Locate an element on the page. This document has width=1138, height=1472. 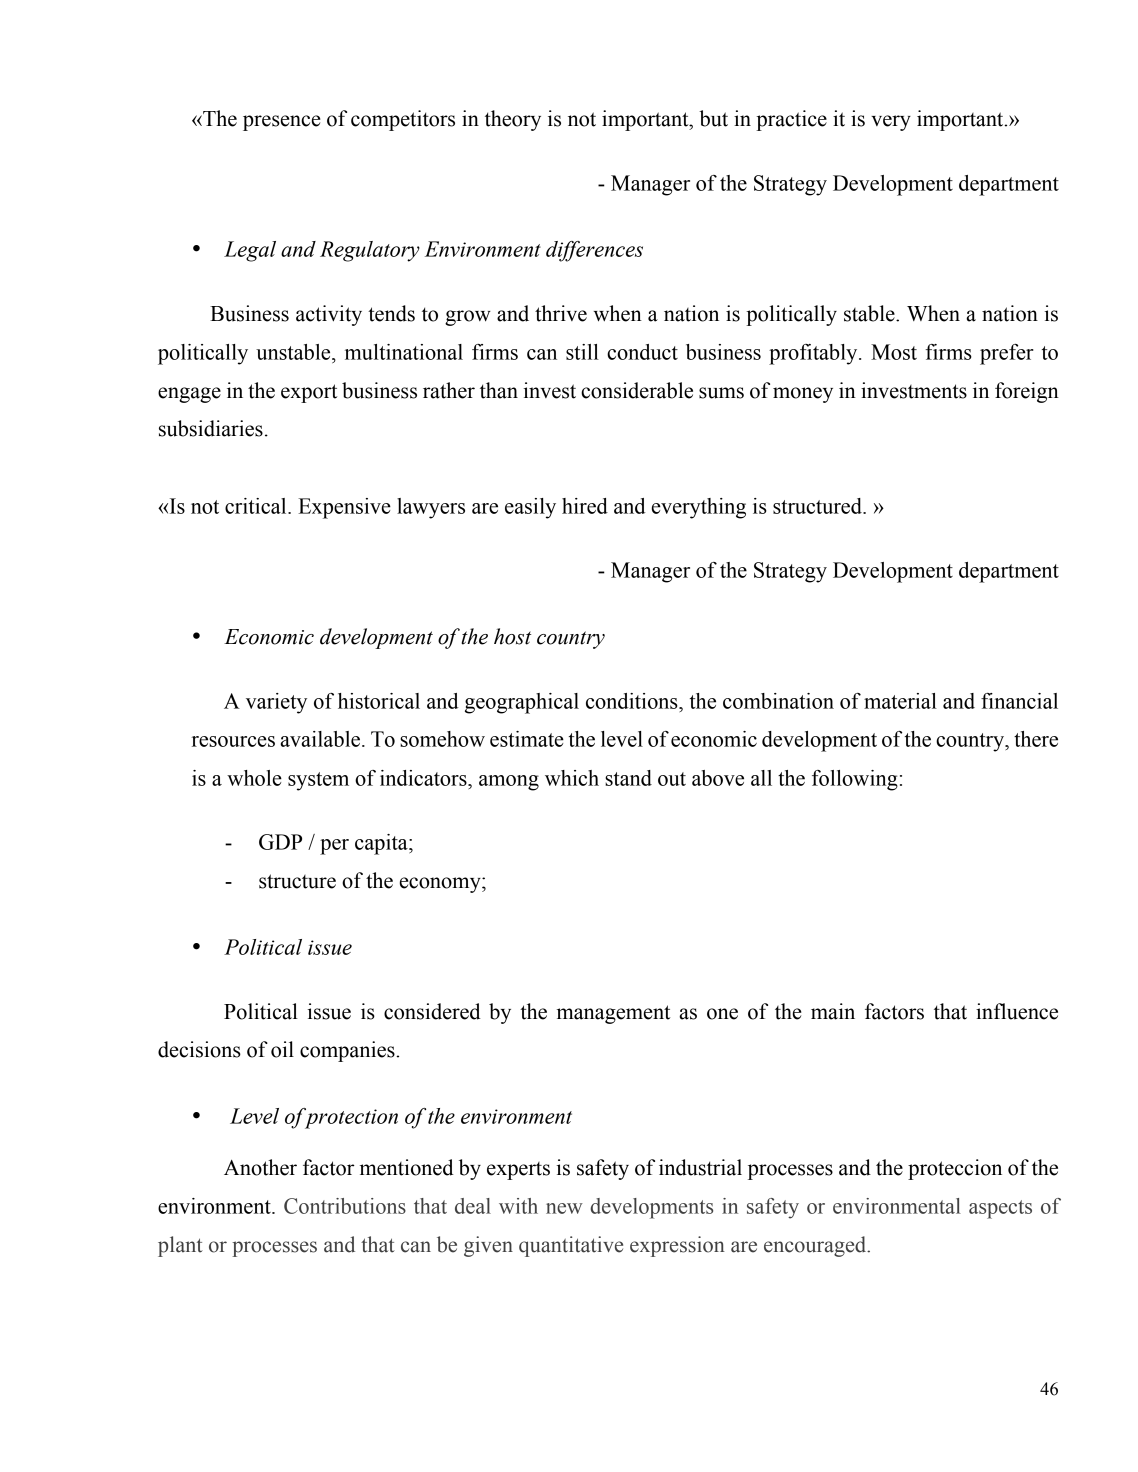
aspects is located at coordinates (1000, 1209).
